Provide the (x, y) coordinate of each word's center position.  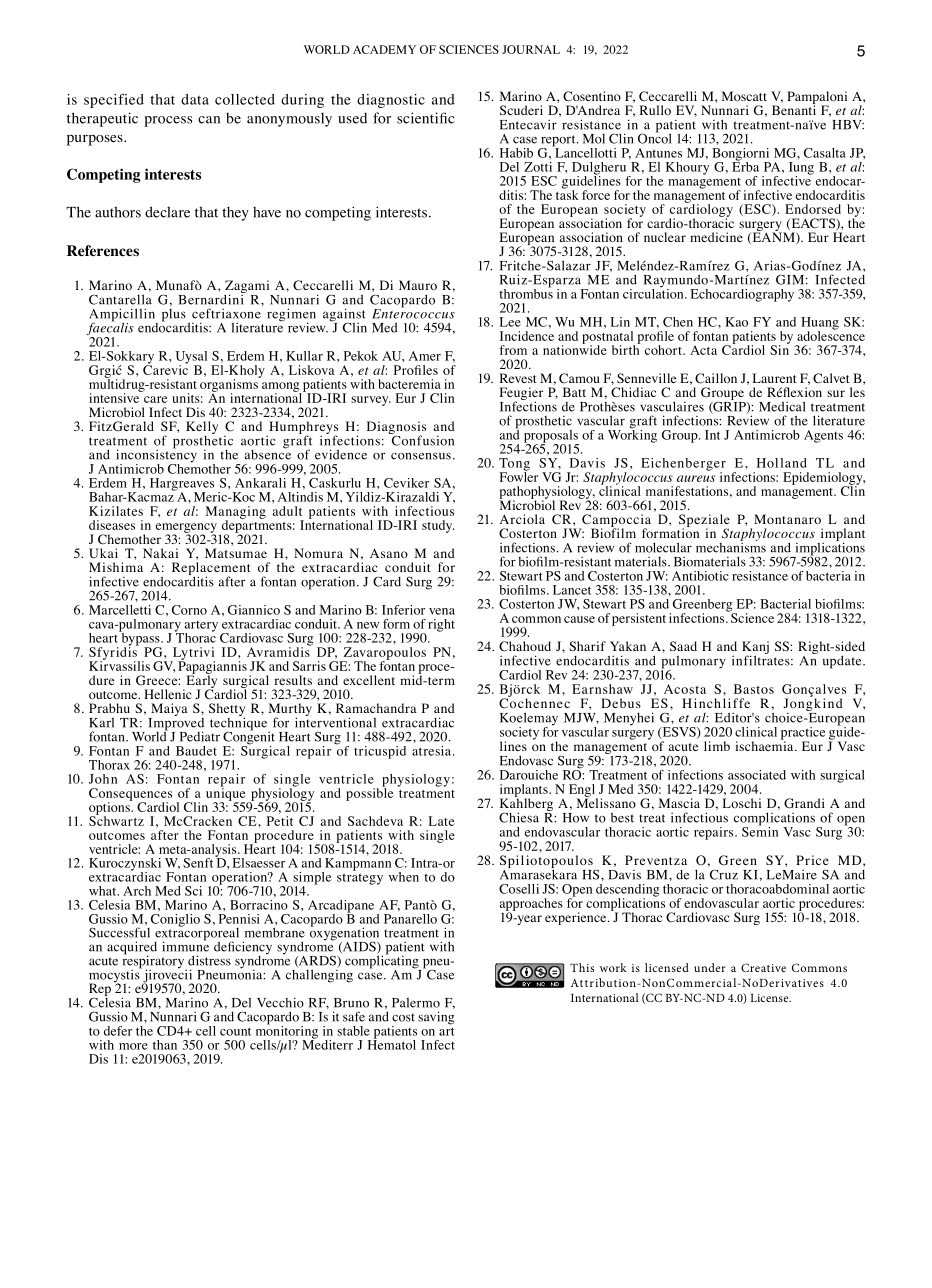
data (195, 99)
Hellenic (168, 694)
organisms (230, 385)
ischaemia (766, 745)
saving (436, 1018)
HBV (848, 125)
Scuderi (521, 110)
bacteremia (409, 384)
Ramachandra (376, 708)
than (165, 1045)
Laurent (775, 378)
